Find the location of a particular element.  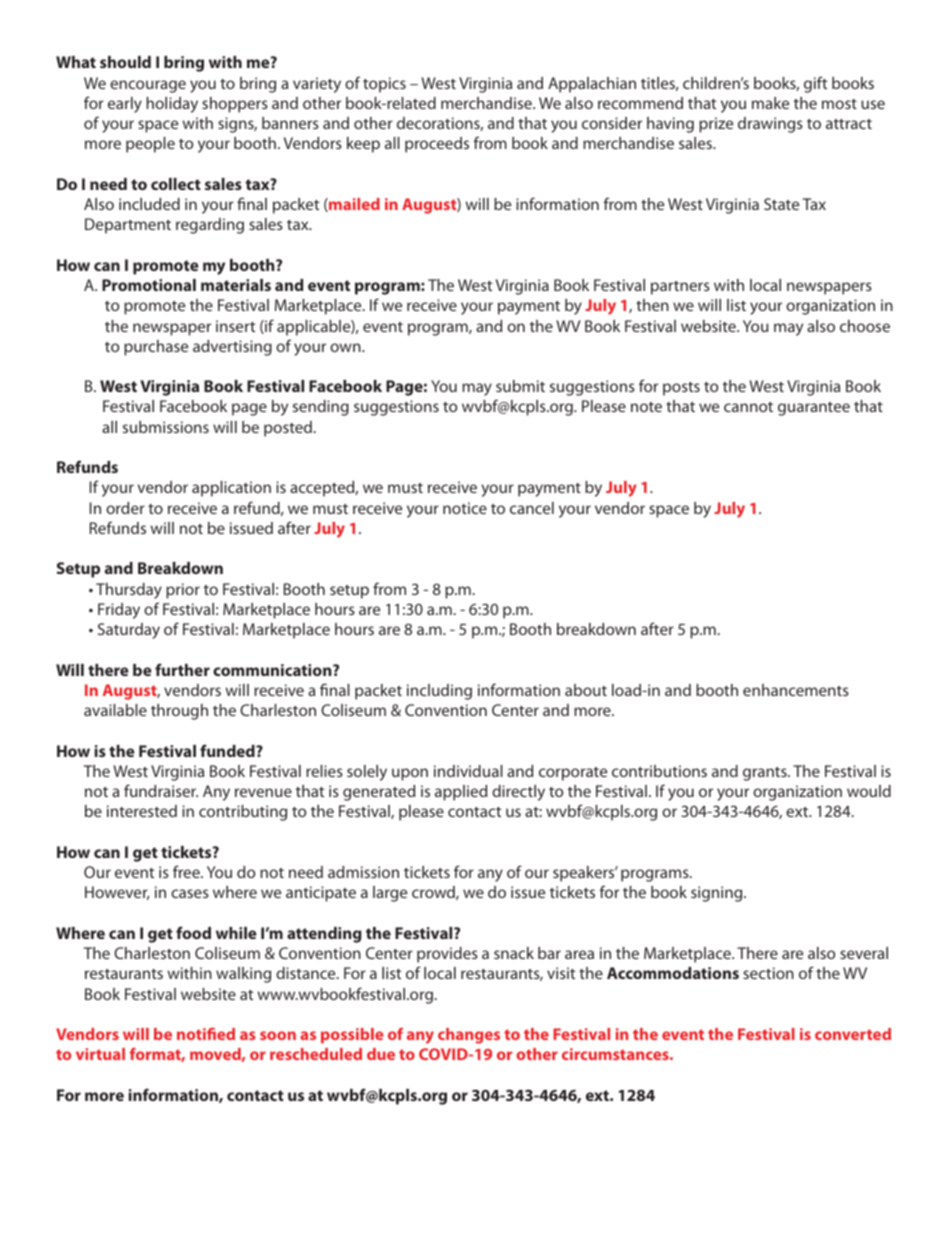

topics is located at coordinates (384, 85).
